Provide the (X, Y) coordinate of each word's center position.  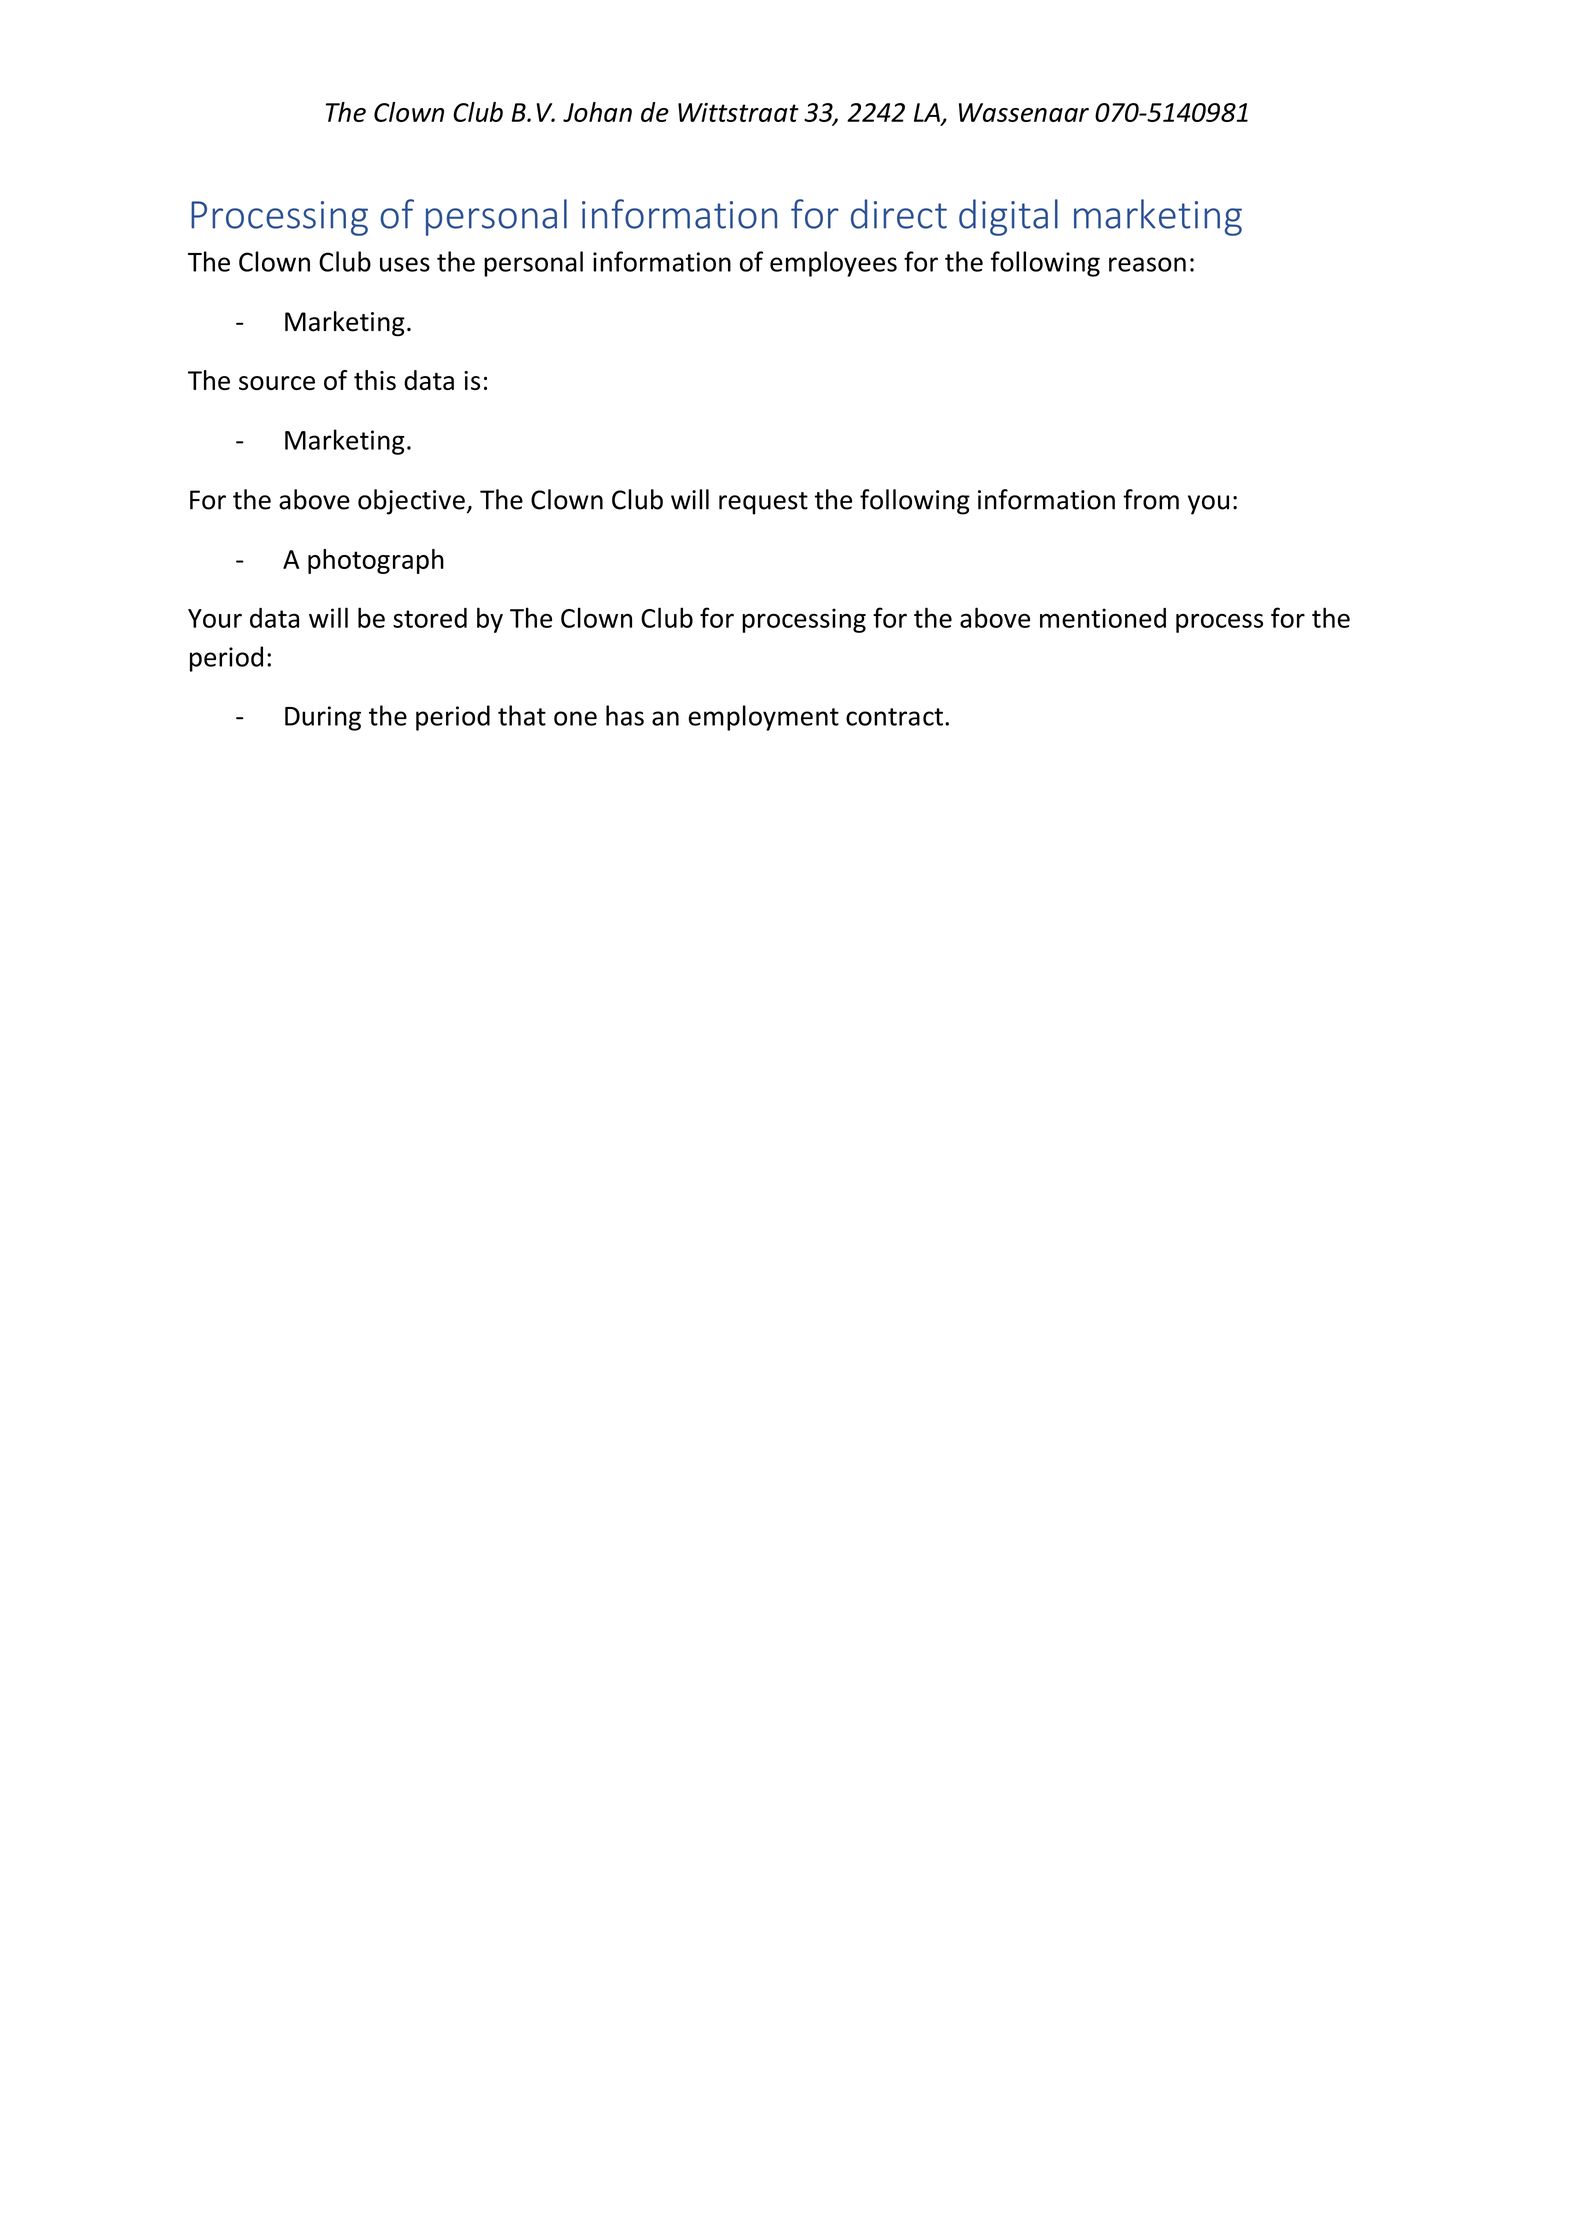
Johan (597, 112)
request (763, 503)
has (625, 715)
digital (1008, 217)
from (1151, 499)
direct (899, 214)
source (277, 383)
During (323, 718)
